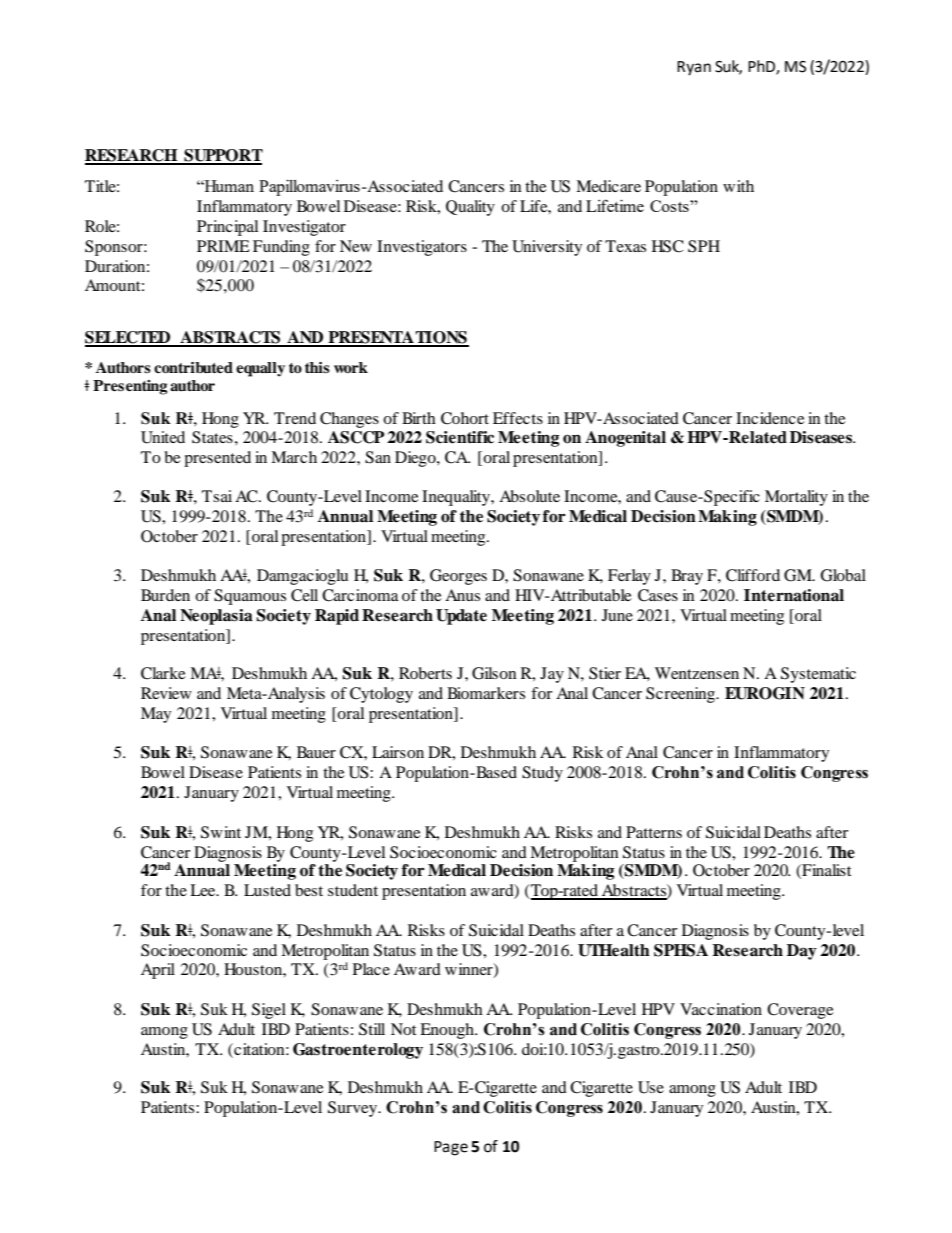  Describe the element at coordinates (216, 617) in the document. I see `Neoplasia` at that location.
